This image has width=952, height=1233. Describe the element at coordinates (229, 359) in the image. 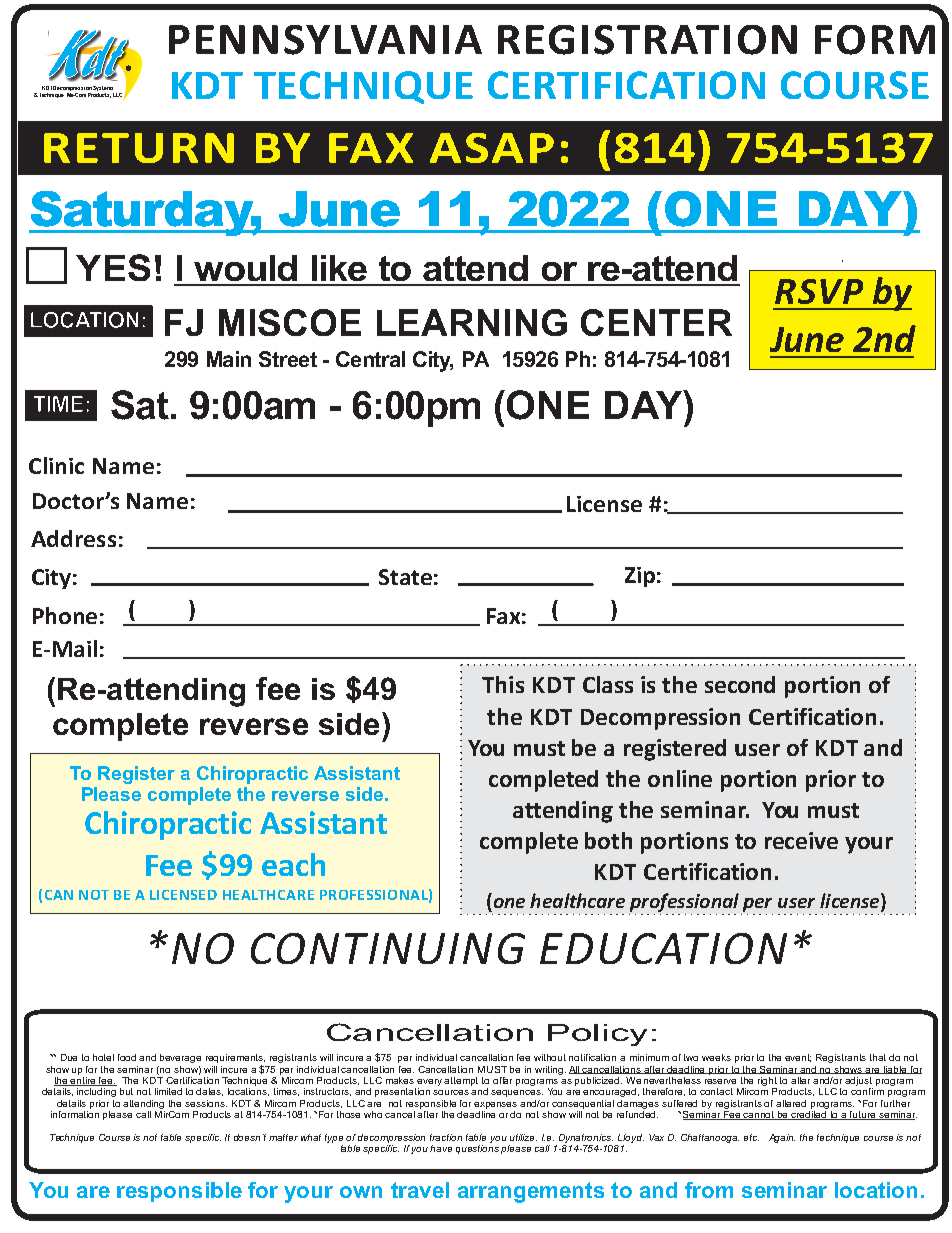

I see `Main` at that location.
